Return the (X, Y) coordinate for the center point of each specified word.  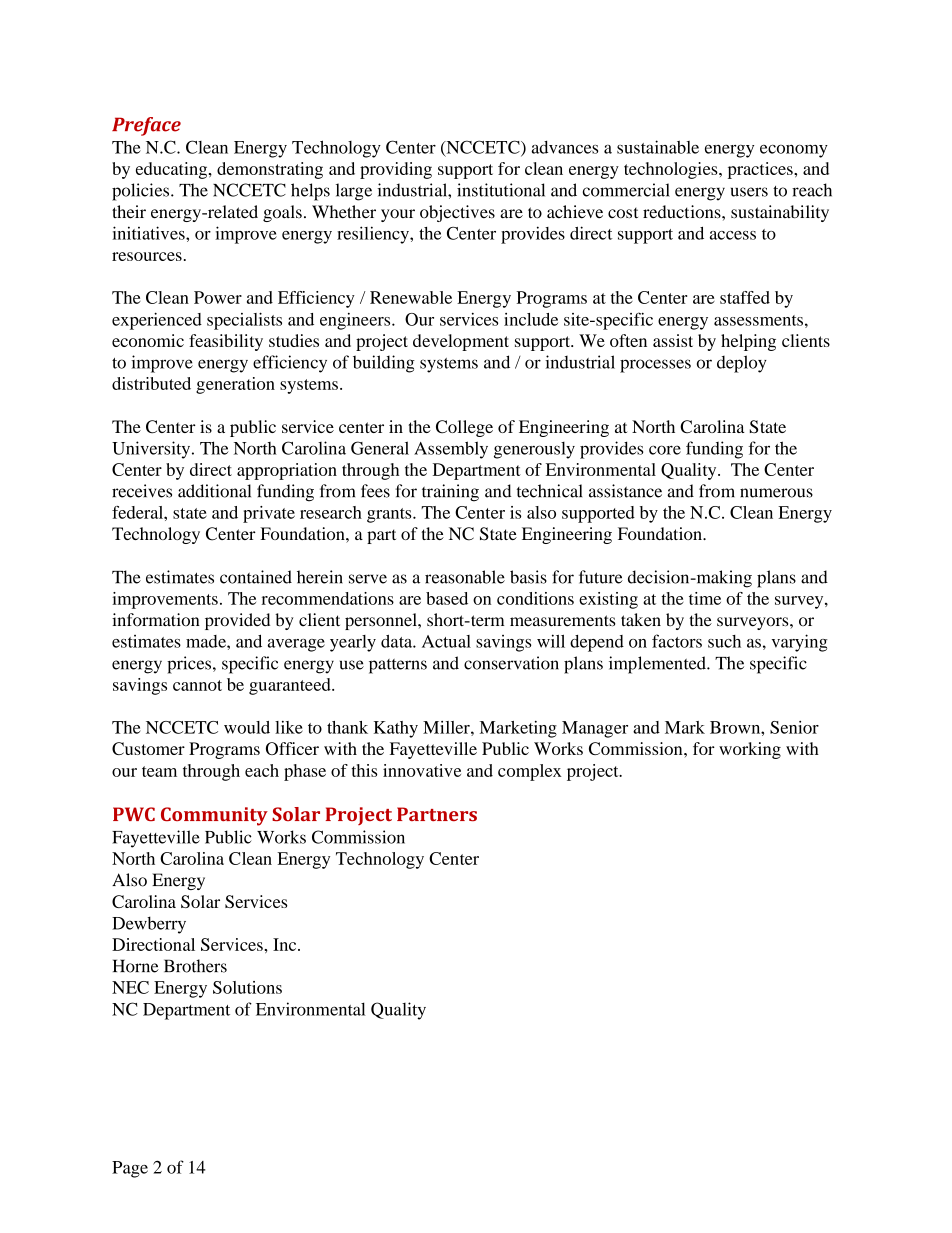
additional (214, 491)
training (450, 493)
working (750, 750)
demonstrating (270, 170)
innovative (422, 770)
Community (214, 816)
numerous (776, 493)
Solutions (247, 987)
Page (130, 1169)
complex (530, 772)
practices (761, 170)
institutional (501, 190)
